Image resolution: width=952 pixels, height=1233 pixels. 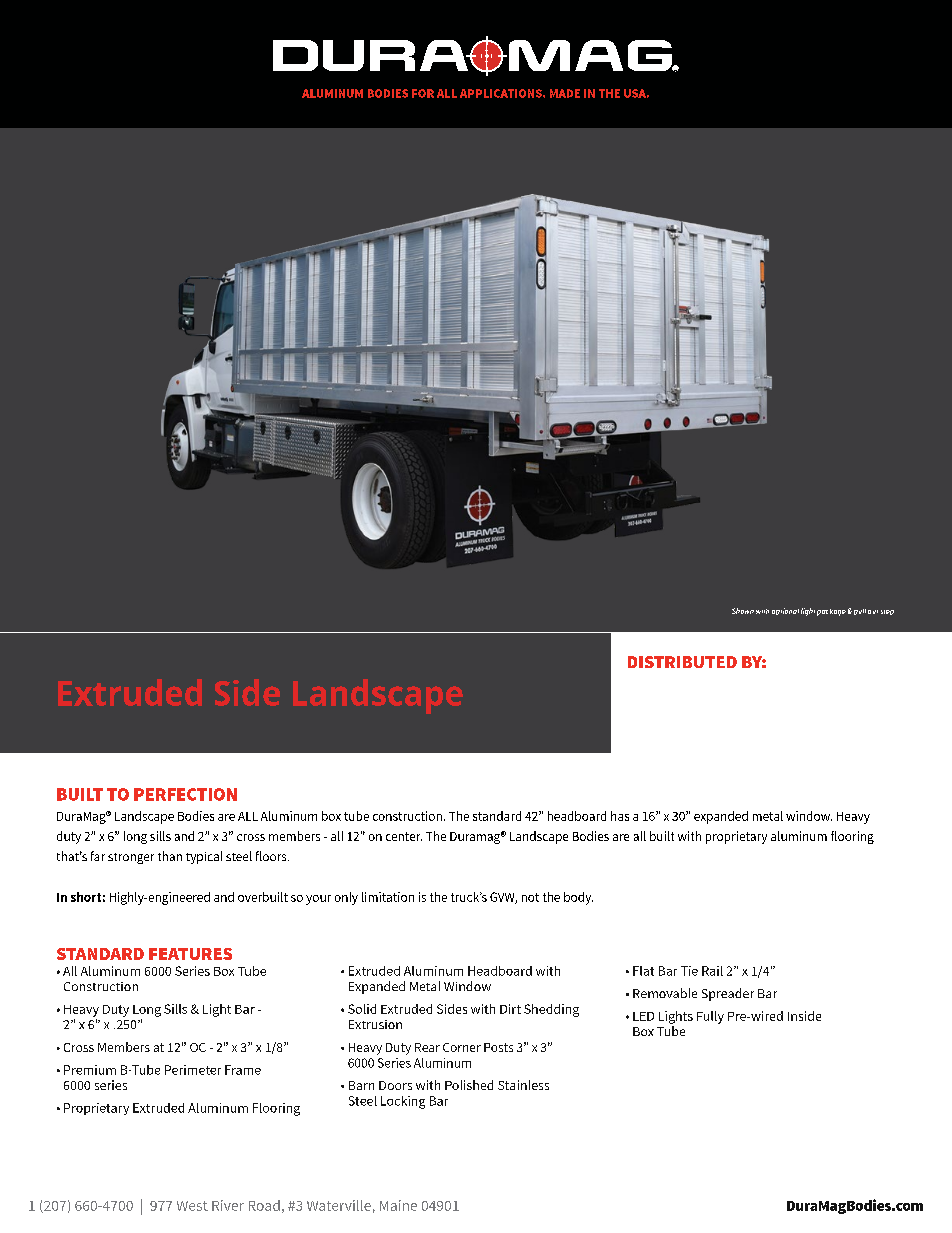 I want to click on PERFECTION, so click(x=185, y=794).
